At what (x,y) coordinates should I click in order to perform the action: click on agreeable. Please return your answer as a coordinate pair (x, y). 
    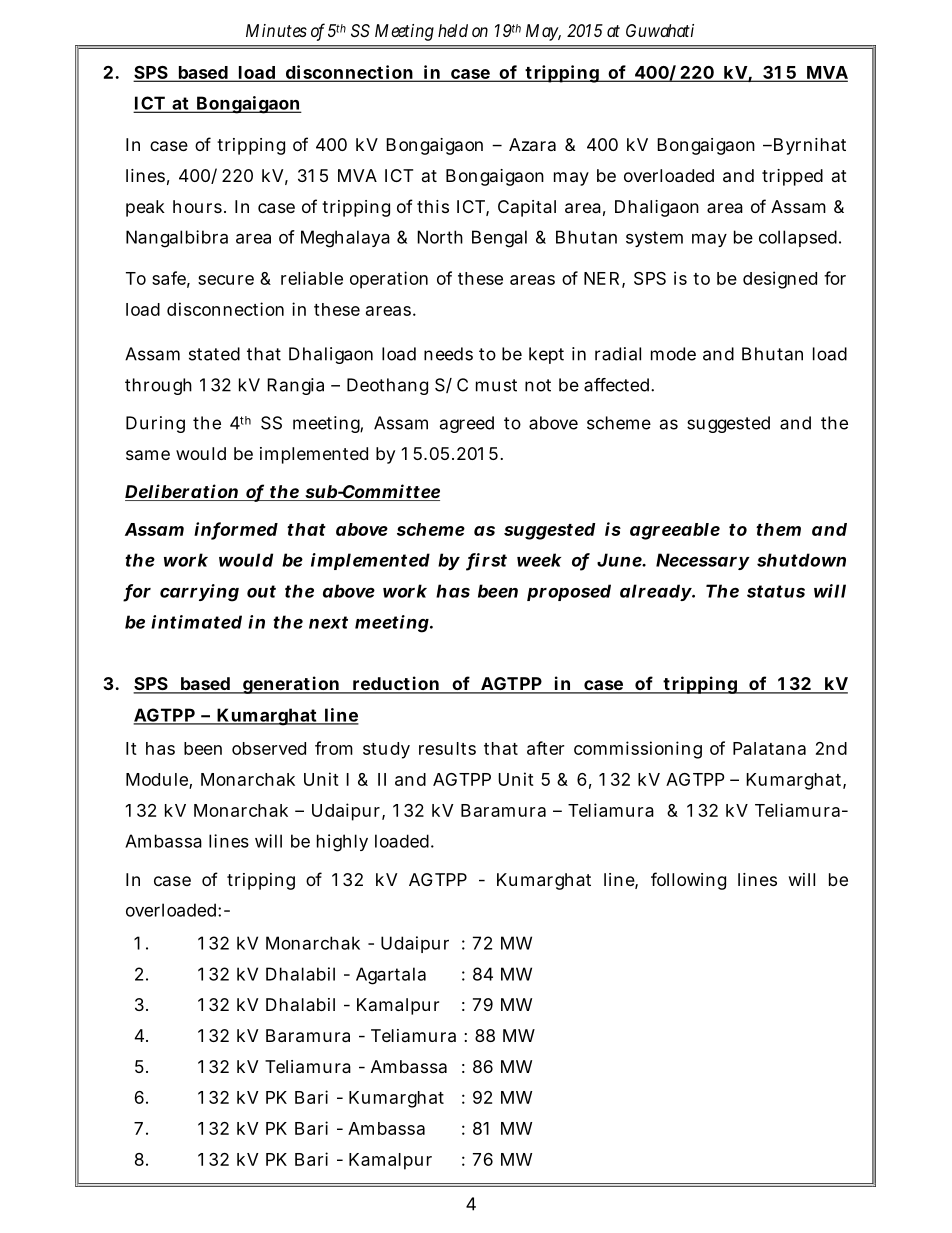
    Looking at the image, I should click on (675, 531).
